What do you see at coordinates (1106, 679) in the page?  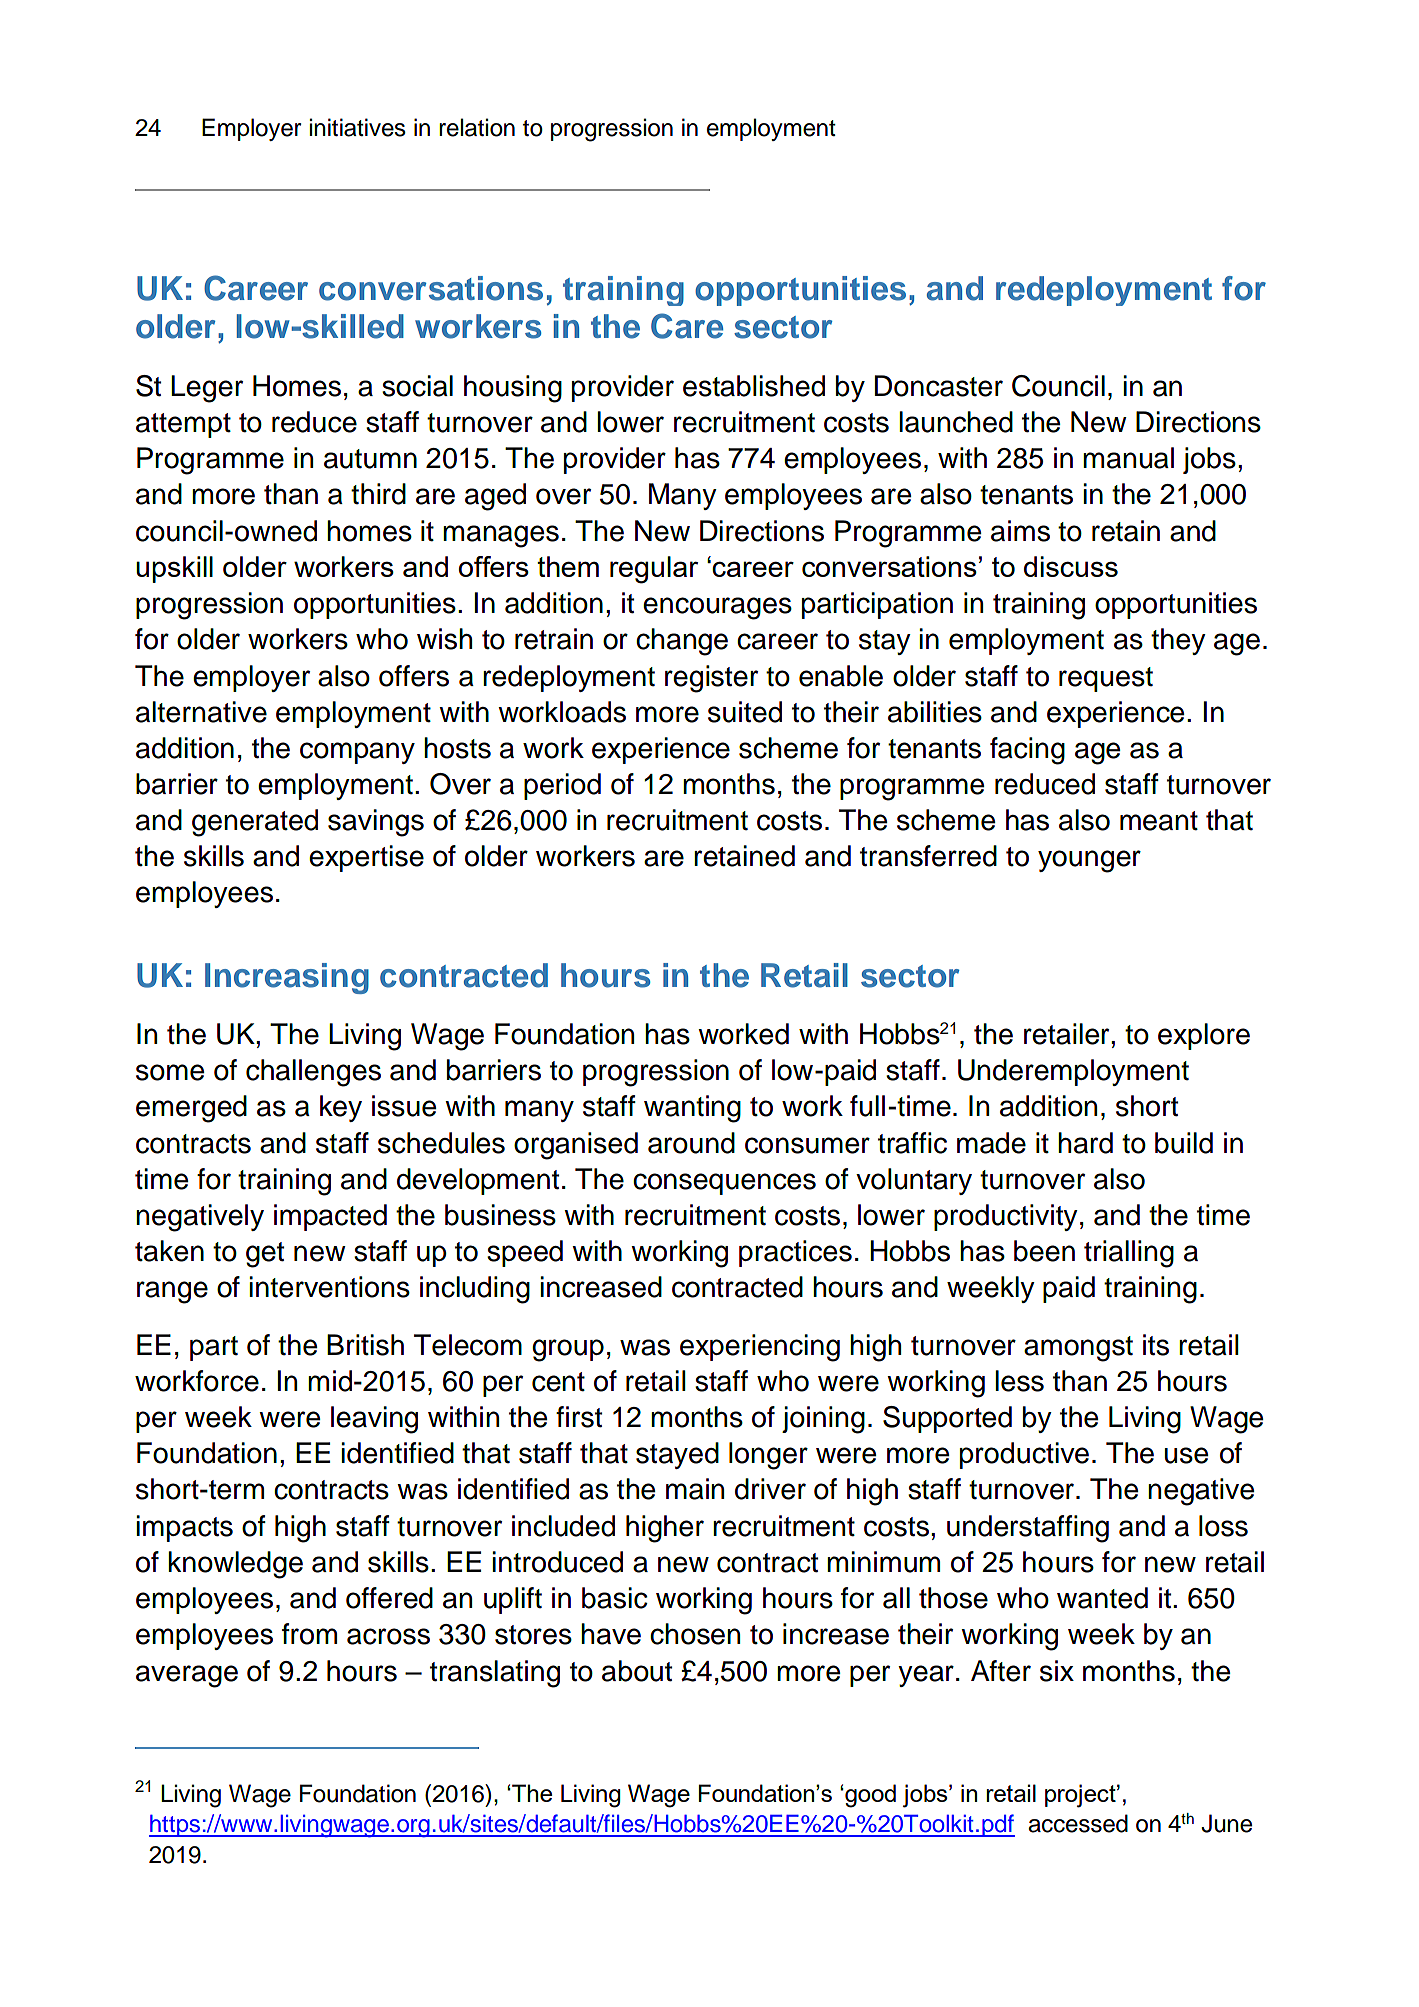 I see `request` at bounding box center [1106, 679].
